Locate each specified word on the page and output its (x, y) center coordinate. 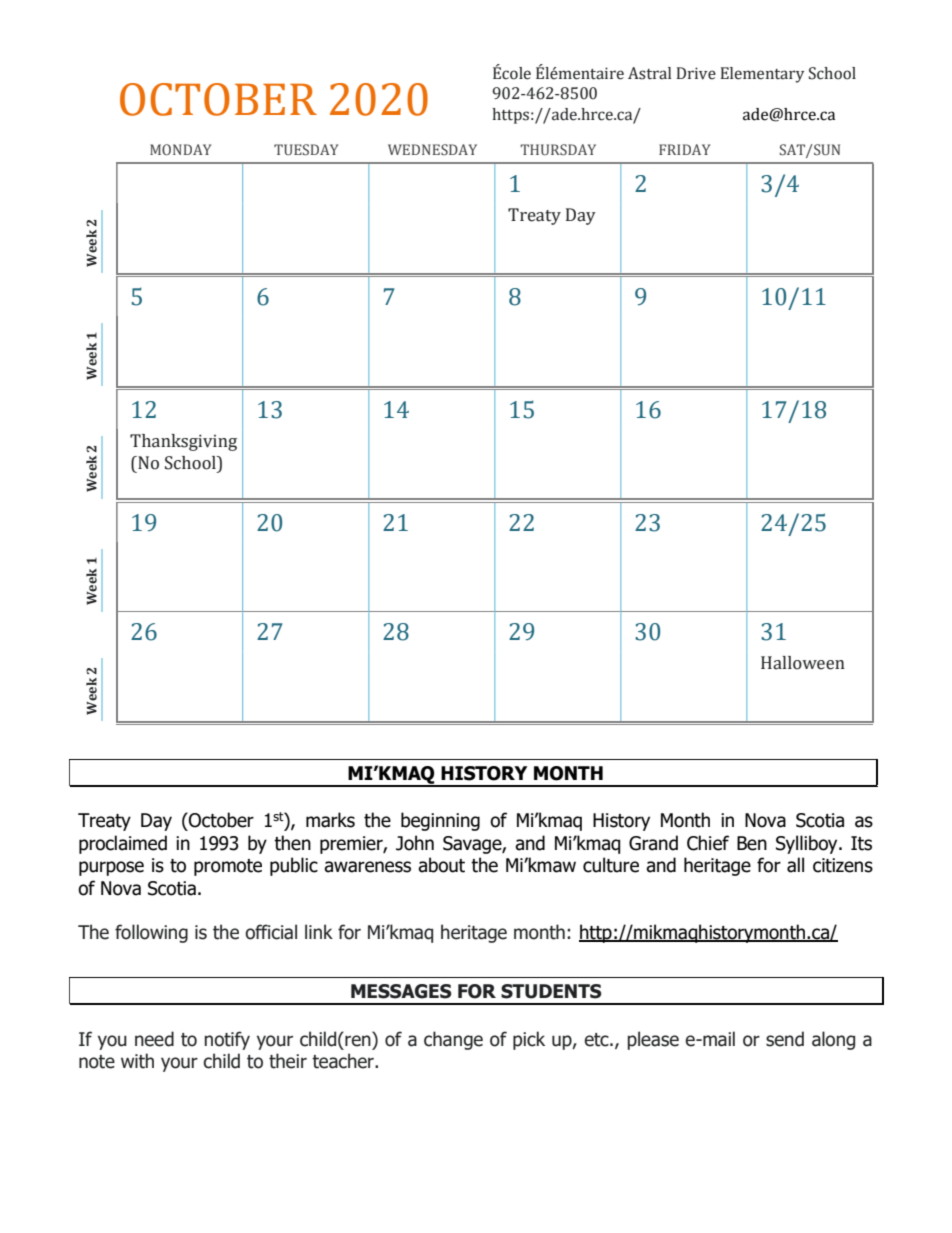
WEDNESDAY (432, 149)
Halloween (803, 663)
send (785, 1039)
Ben (752, 843)
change (453, 1040)
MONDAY (180, 149)
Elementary (762, 75)
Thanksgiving (183, 442)
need (154, 1039)
